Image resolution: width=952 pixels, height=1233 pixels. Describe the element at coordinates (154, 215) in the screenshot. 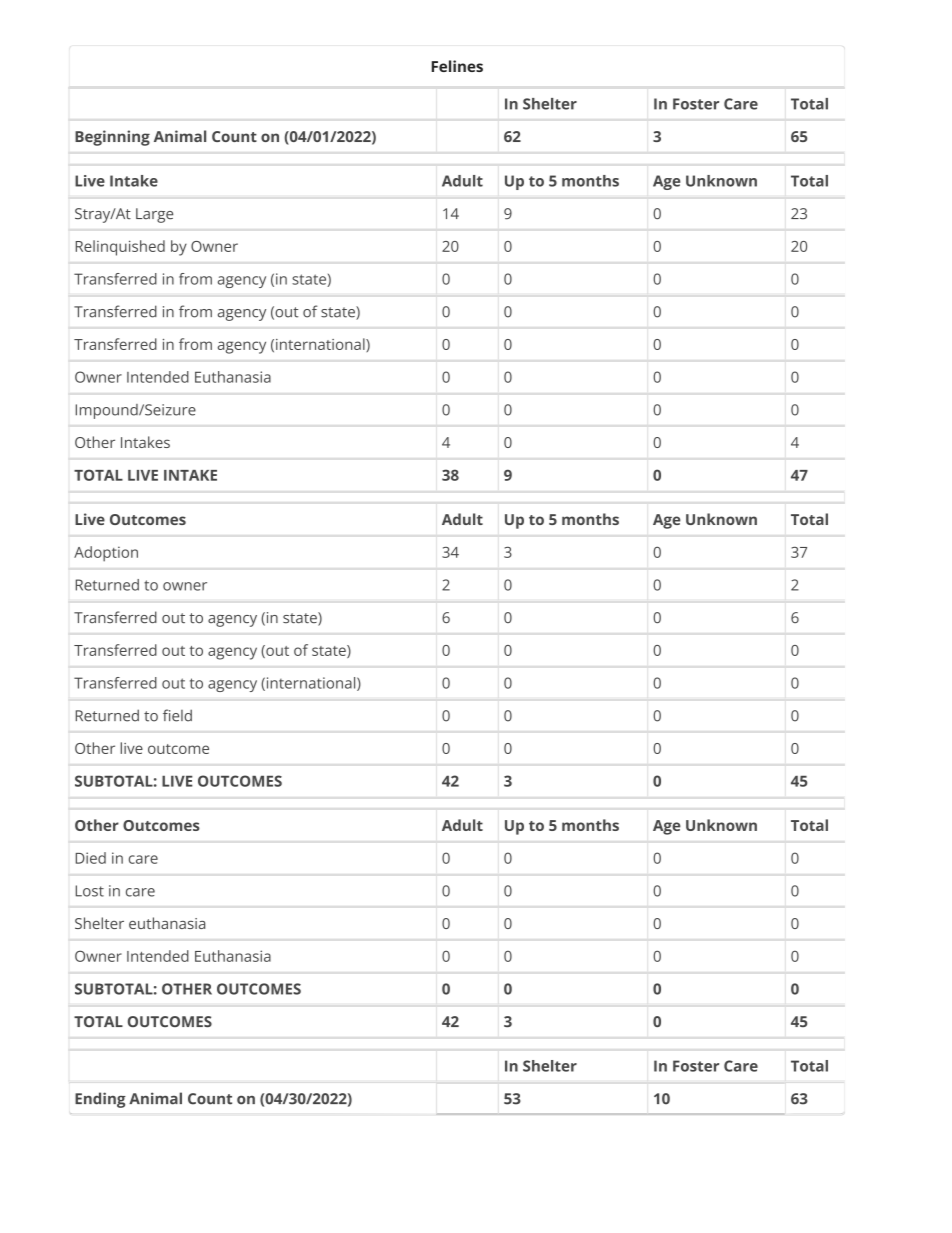

I see `Large` at that location.
